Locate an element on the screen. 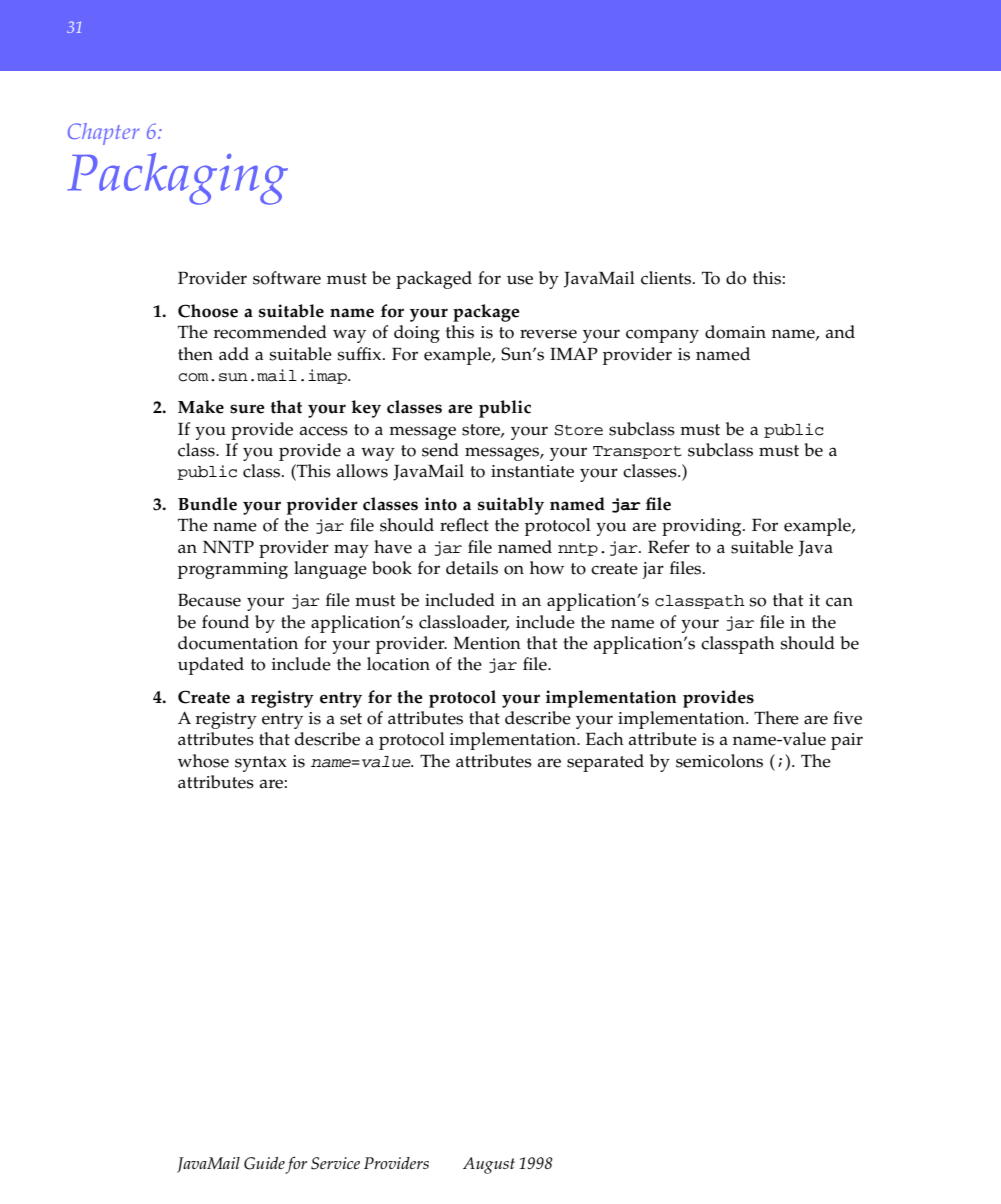 The width and height of the screenshot is (1001, 1204). Packaging is located at coordinates (177, 179).
